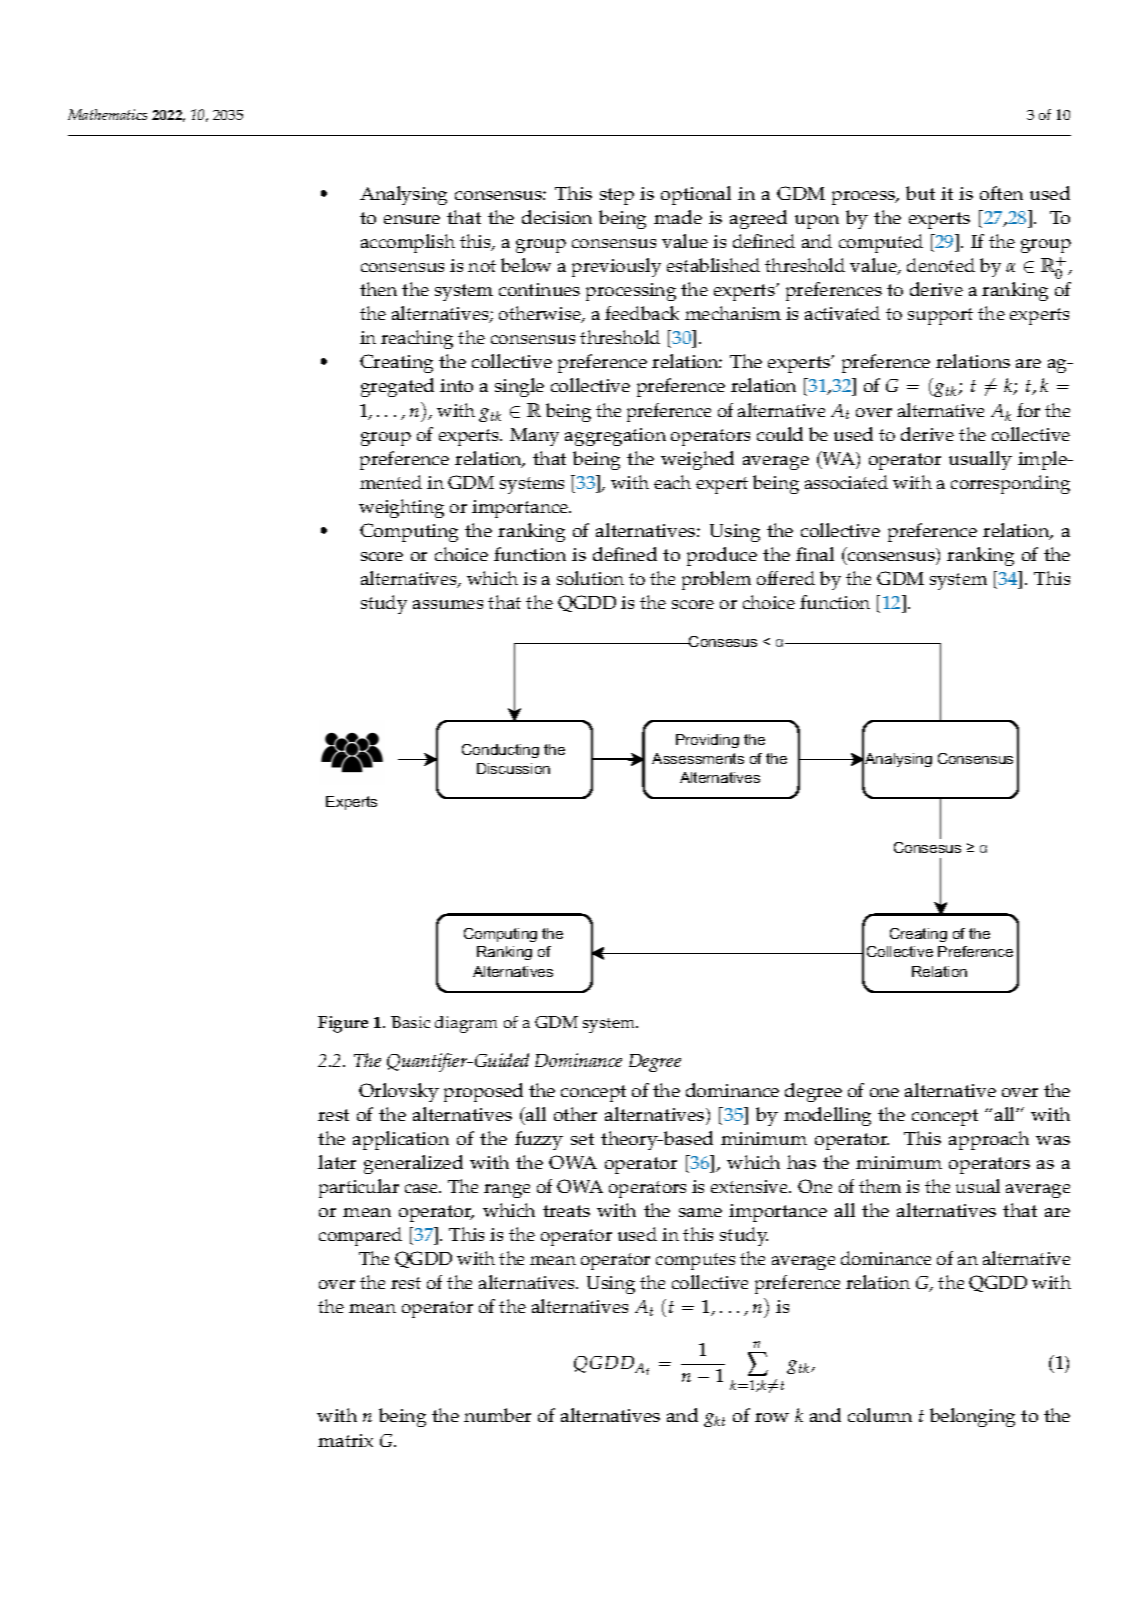 The height and width of the image is (1612, 1140). What do you see at coordinates (497, 1415) in the image?
I see `number` at bounding box center [497, 1415].
